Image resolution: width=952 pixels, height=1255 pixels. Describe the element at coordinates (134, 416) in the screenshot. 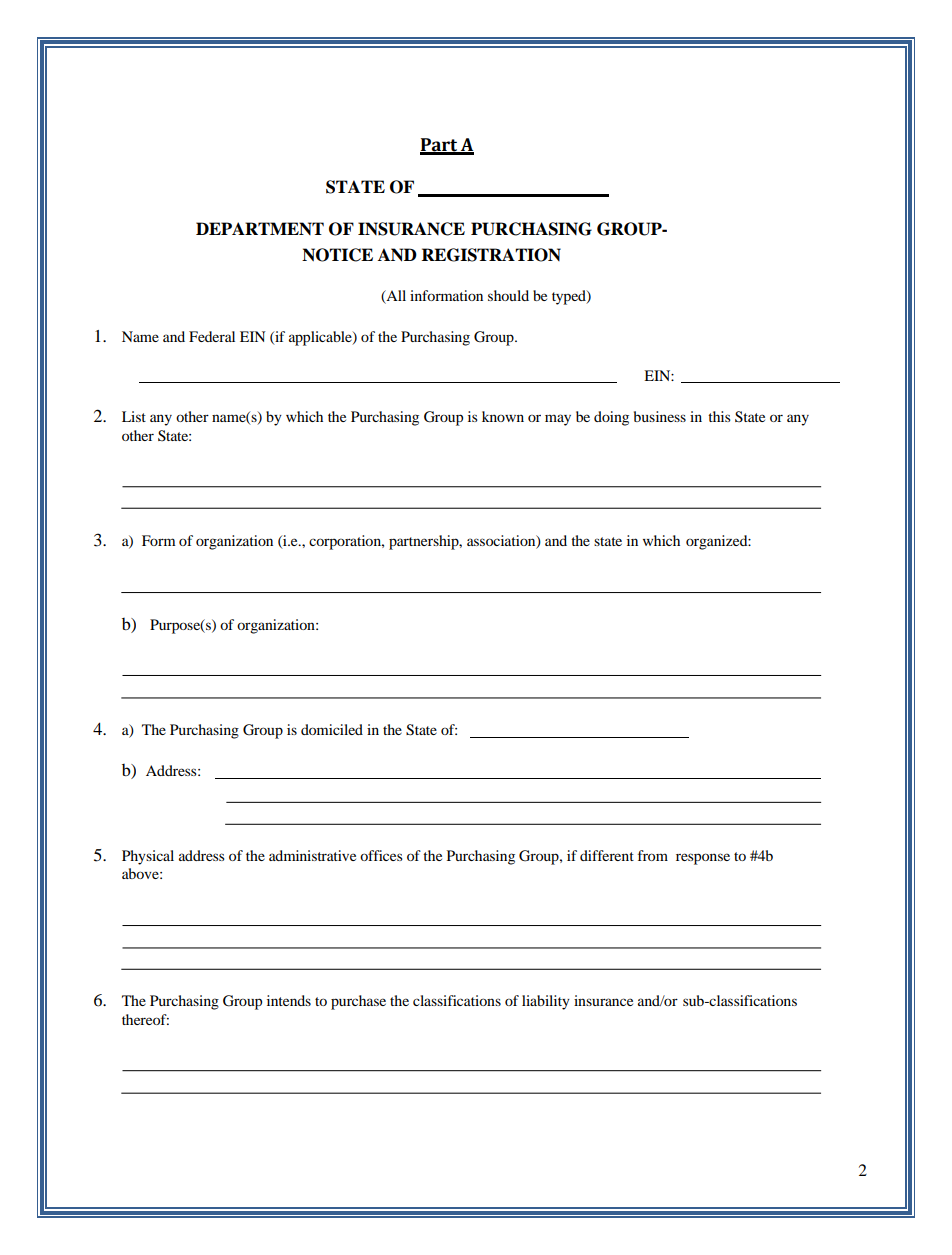

I see `List` at that location.
